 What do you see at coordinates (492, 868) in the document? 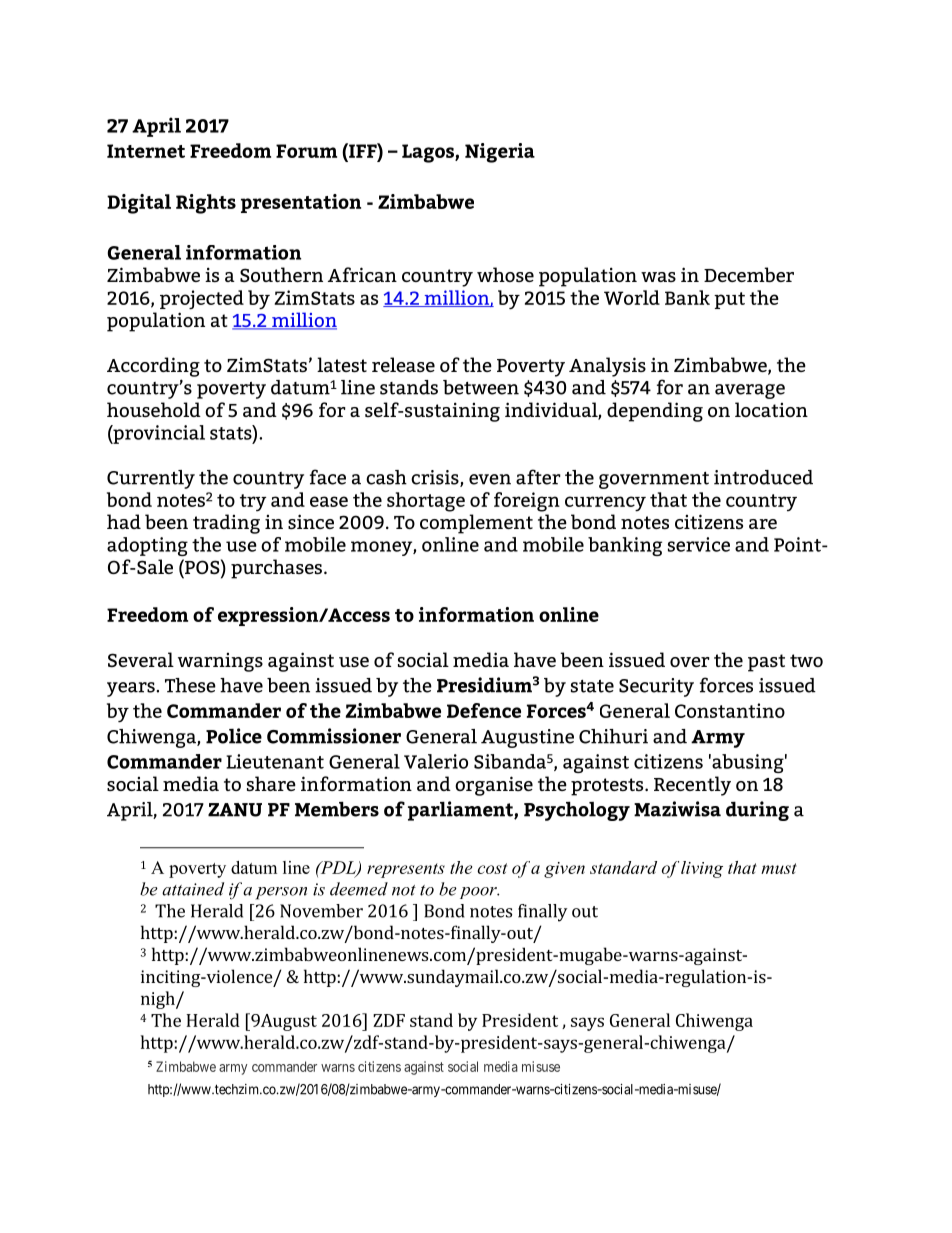
I see `cost` at bounding box center [492, 868].
